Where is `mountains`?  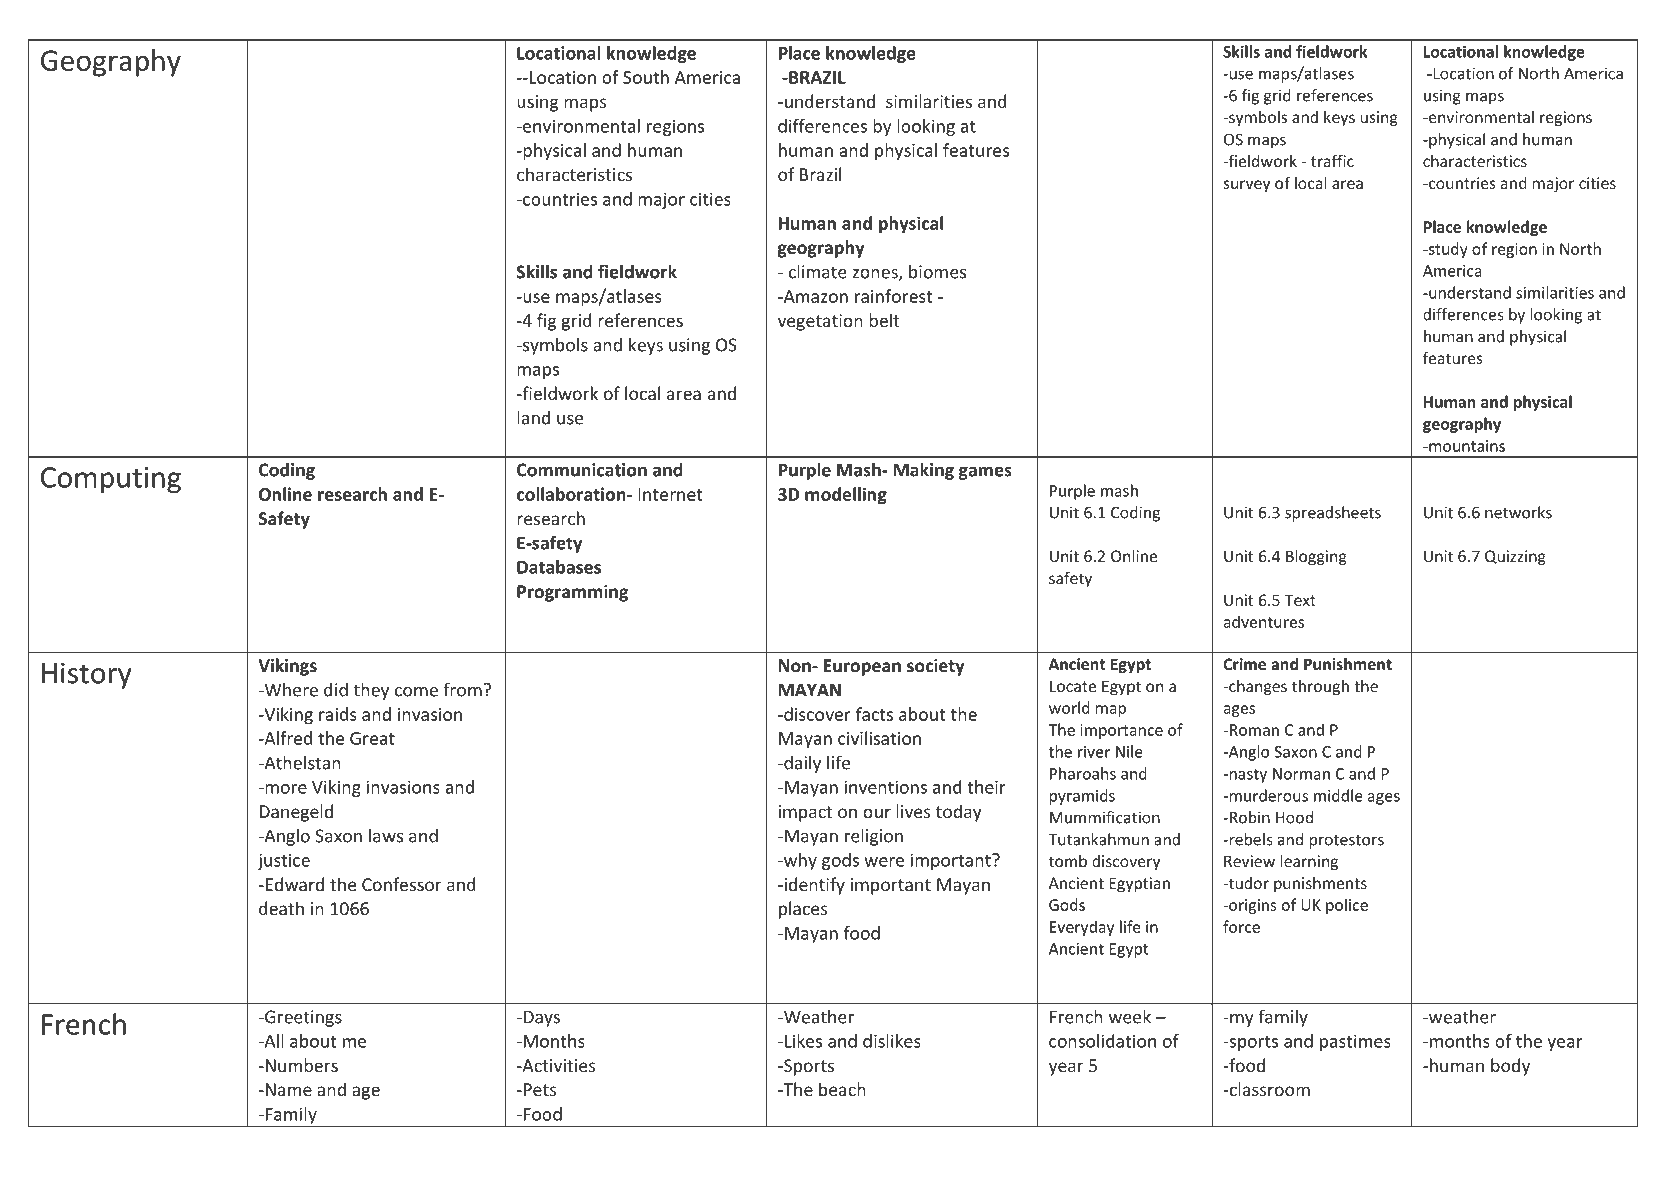
mountains is located at coordinates (1466, 446).
